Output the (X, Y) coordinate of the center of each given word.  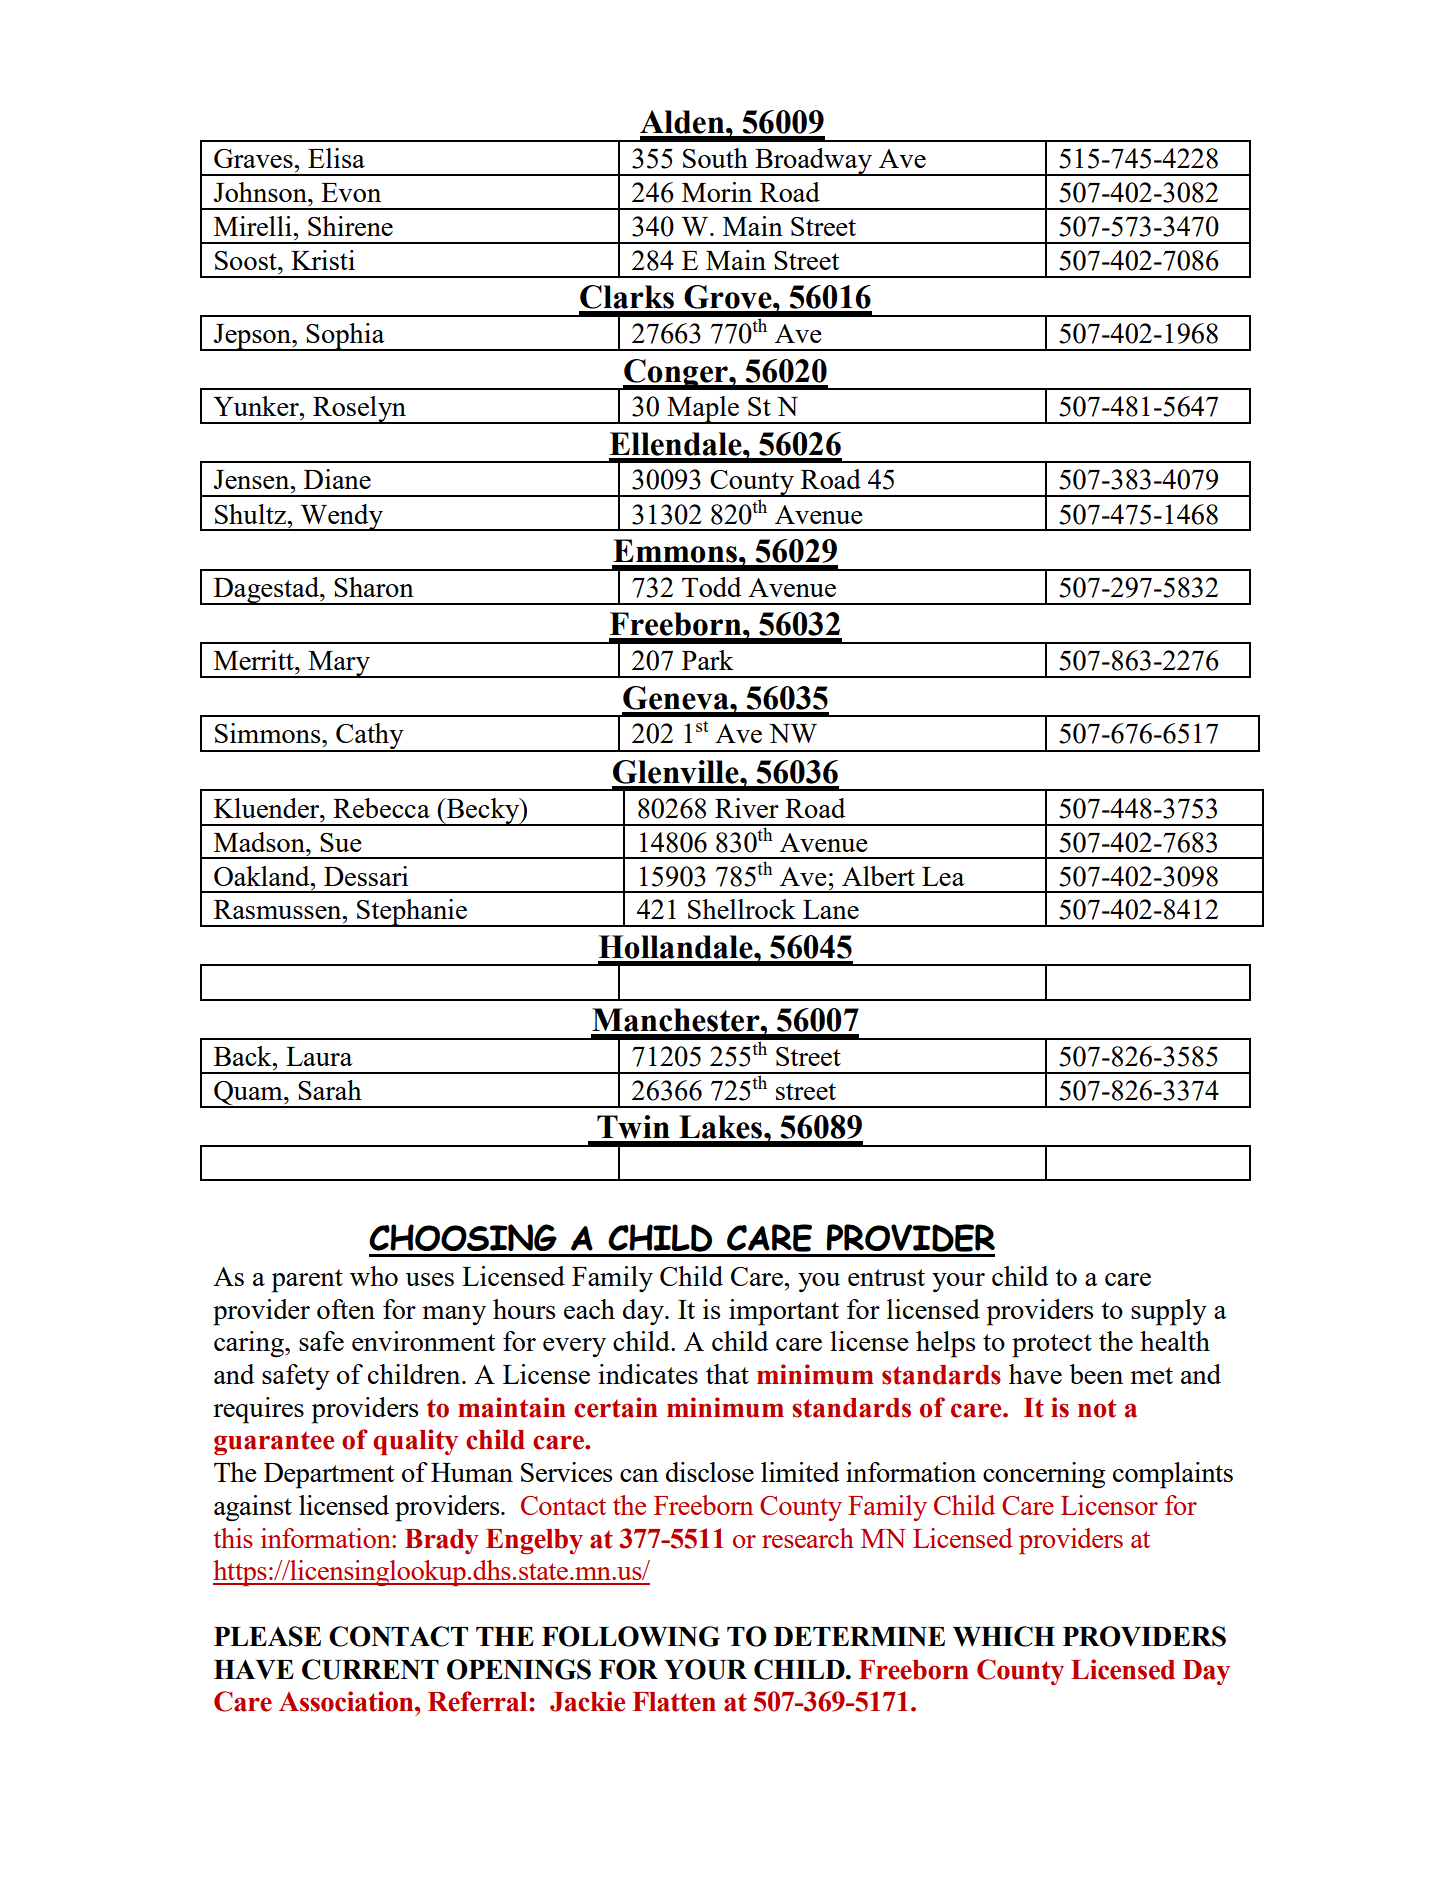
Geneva (677, 698)
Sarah (330, 1090)
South (715, 158)
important (784, 1312)
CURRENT (370, 1669)
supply (1169, 1312)
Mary (339, 664)
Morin (717, 192)
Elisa (336, 158)
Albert (878, 876)
